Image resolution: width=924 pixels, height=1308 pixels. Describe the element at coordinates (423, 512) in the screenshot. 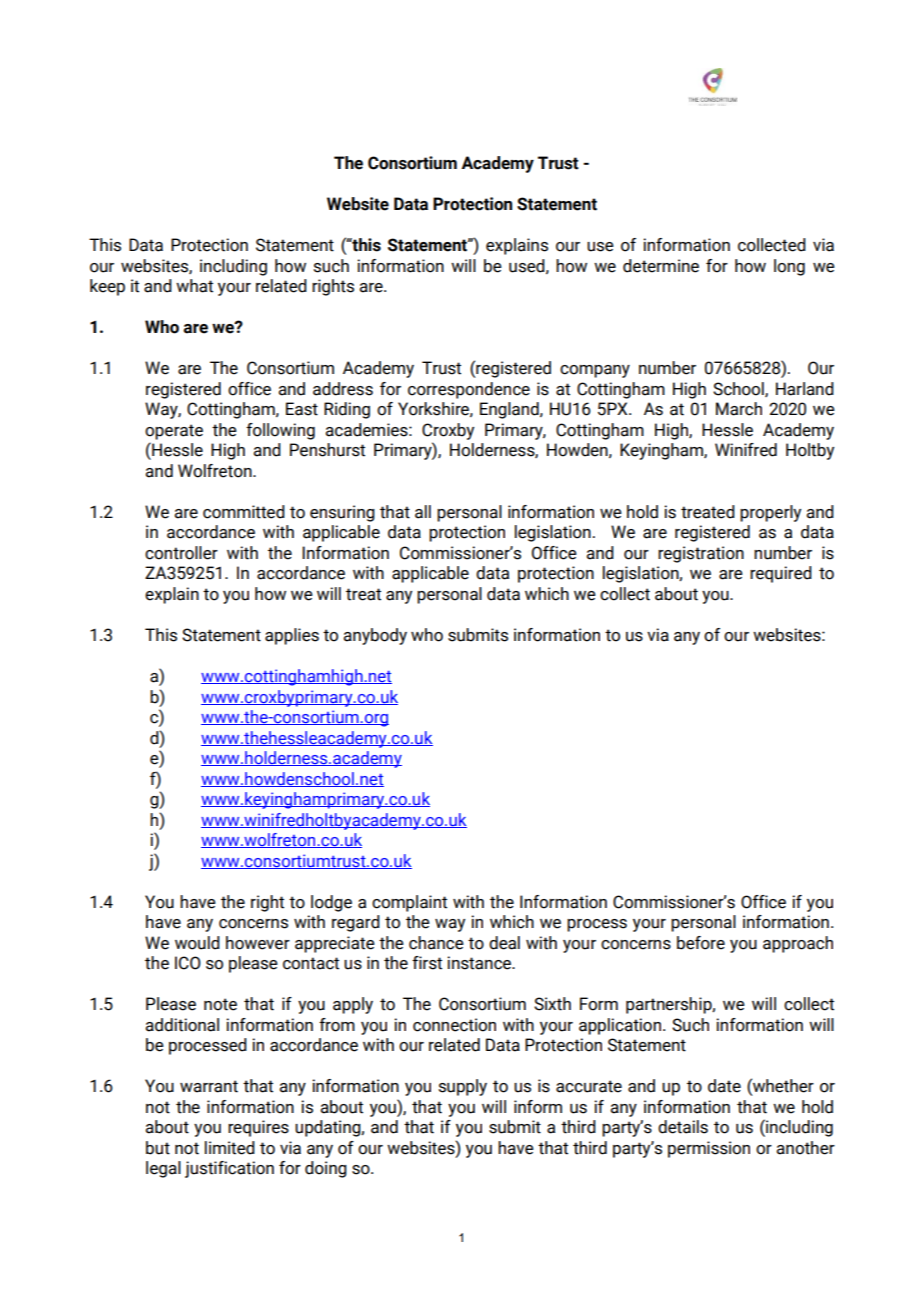

I see `all` at that location.
